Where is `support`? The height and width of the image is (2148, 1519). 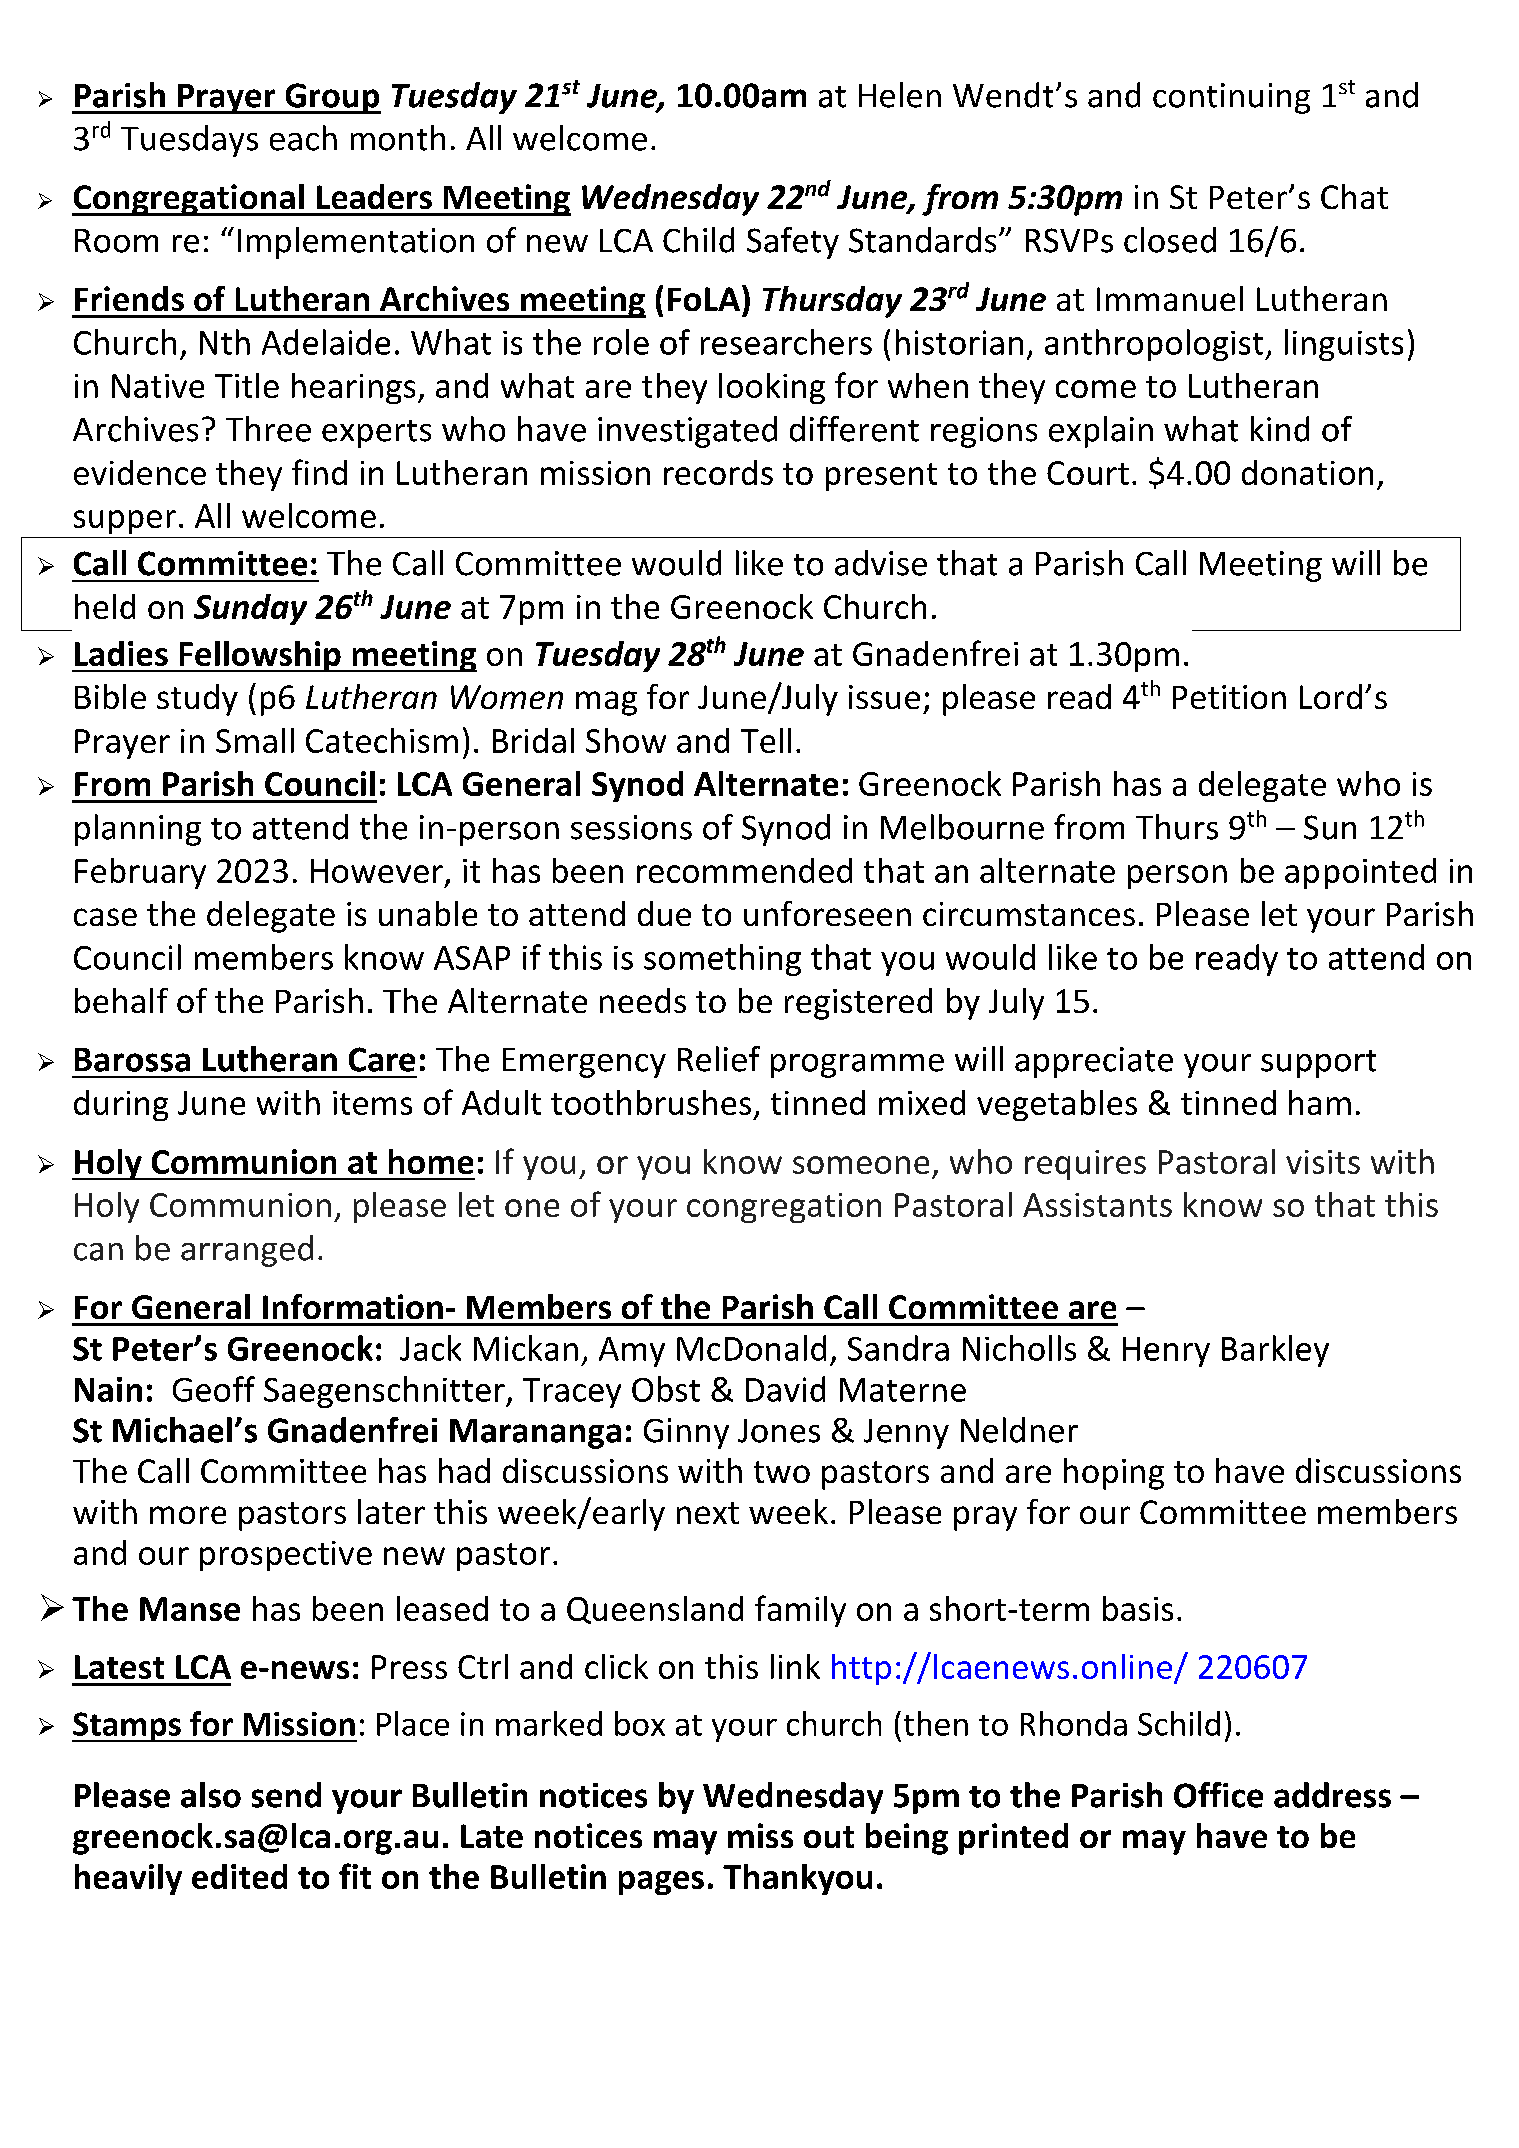 support is located at coordinates (1318, 1064).
